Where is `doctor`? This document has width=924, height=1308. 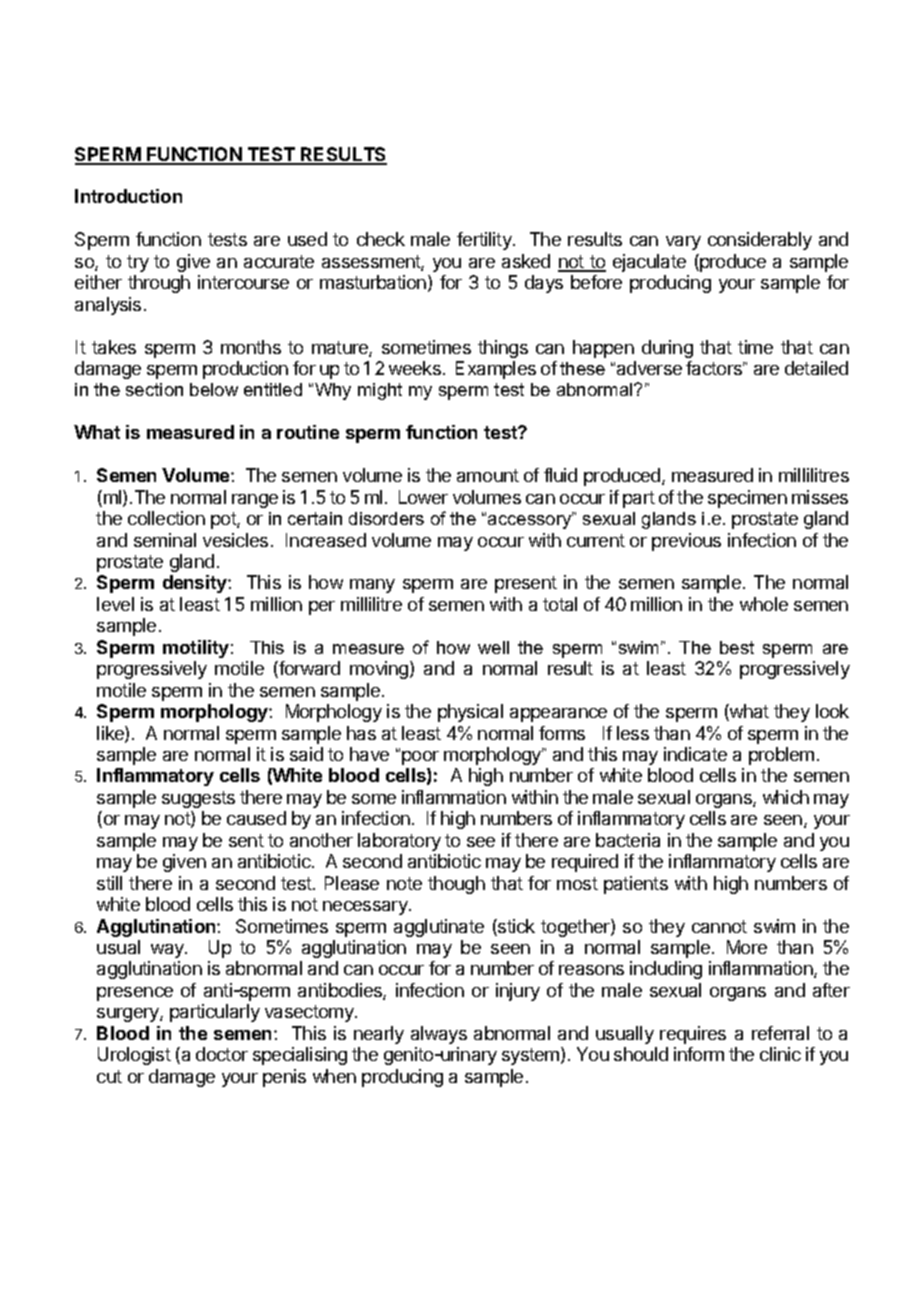
doctor is located at coordinates (222, 1054).
